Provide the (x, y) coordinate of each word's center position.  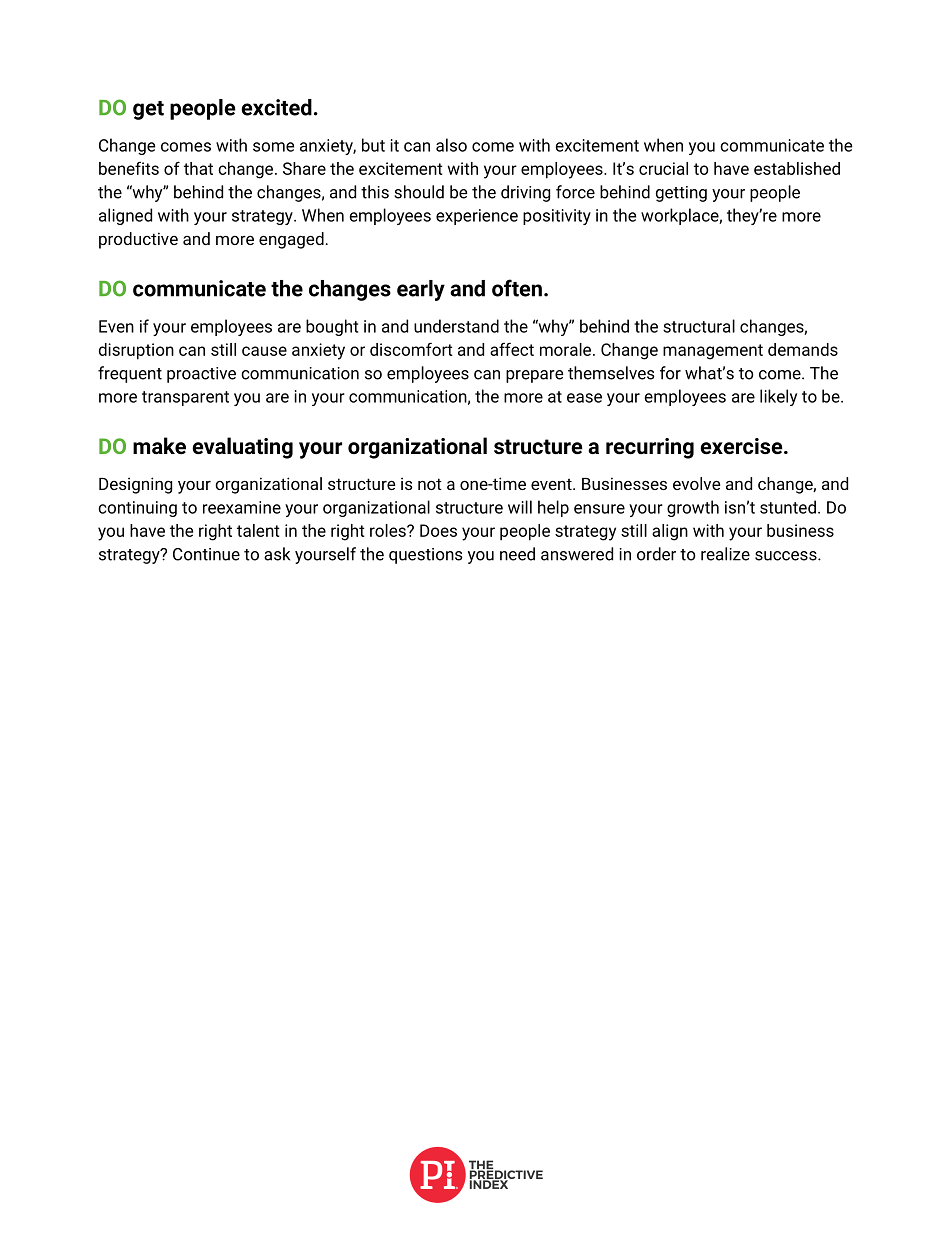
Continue (206, 554)
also (451, 145)
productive (138, 240)
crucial (663, 168)
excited (276, 107)
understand (456, 326)
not (430, 484)
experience (477, 217)
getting (681, 194)
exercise (742, 446)
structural (699, 326)
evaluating (242, 448)
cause (264, 351)
